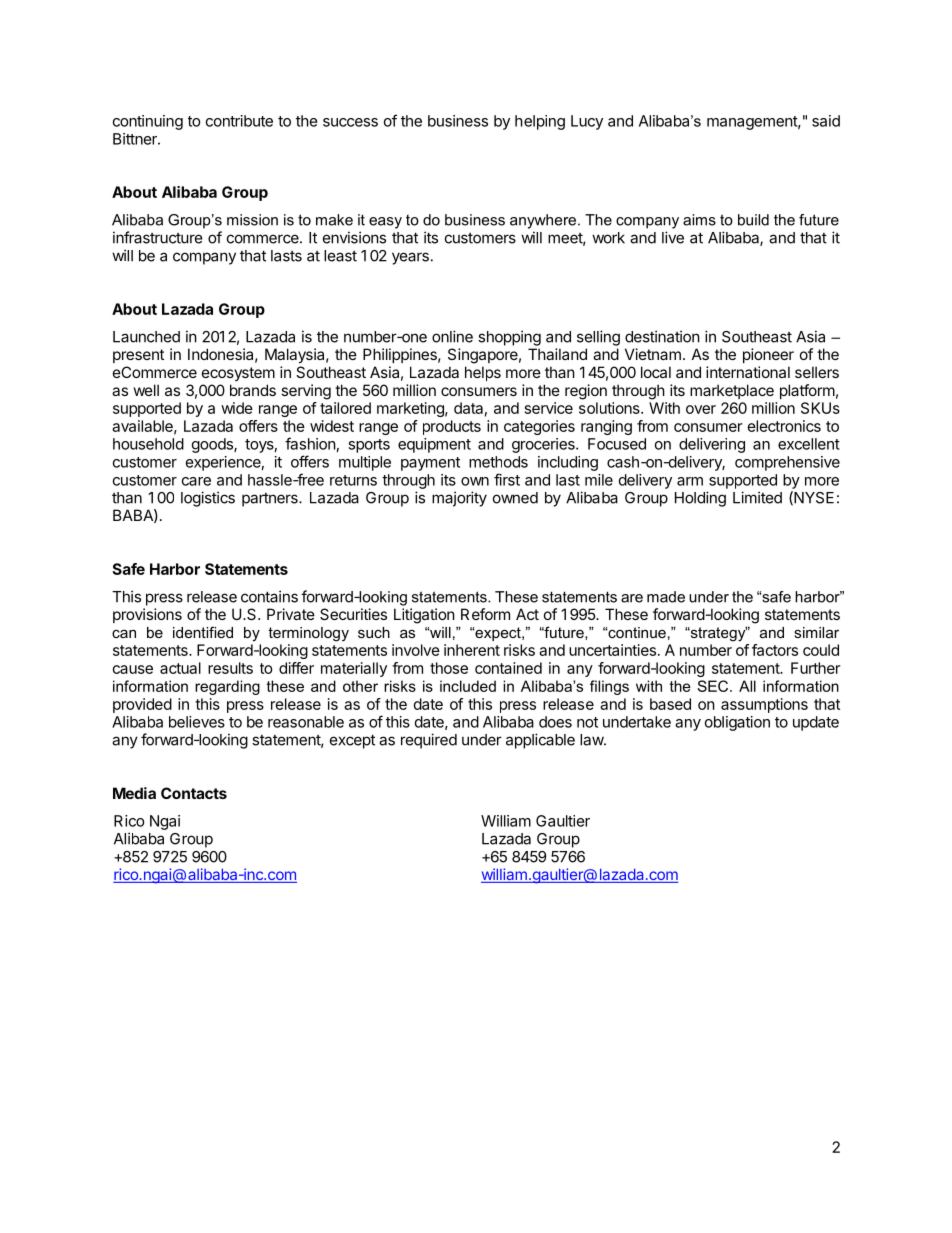 This screenshot has height=1233, width=952. I want to click on Contacts, so click(194, 793).
